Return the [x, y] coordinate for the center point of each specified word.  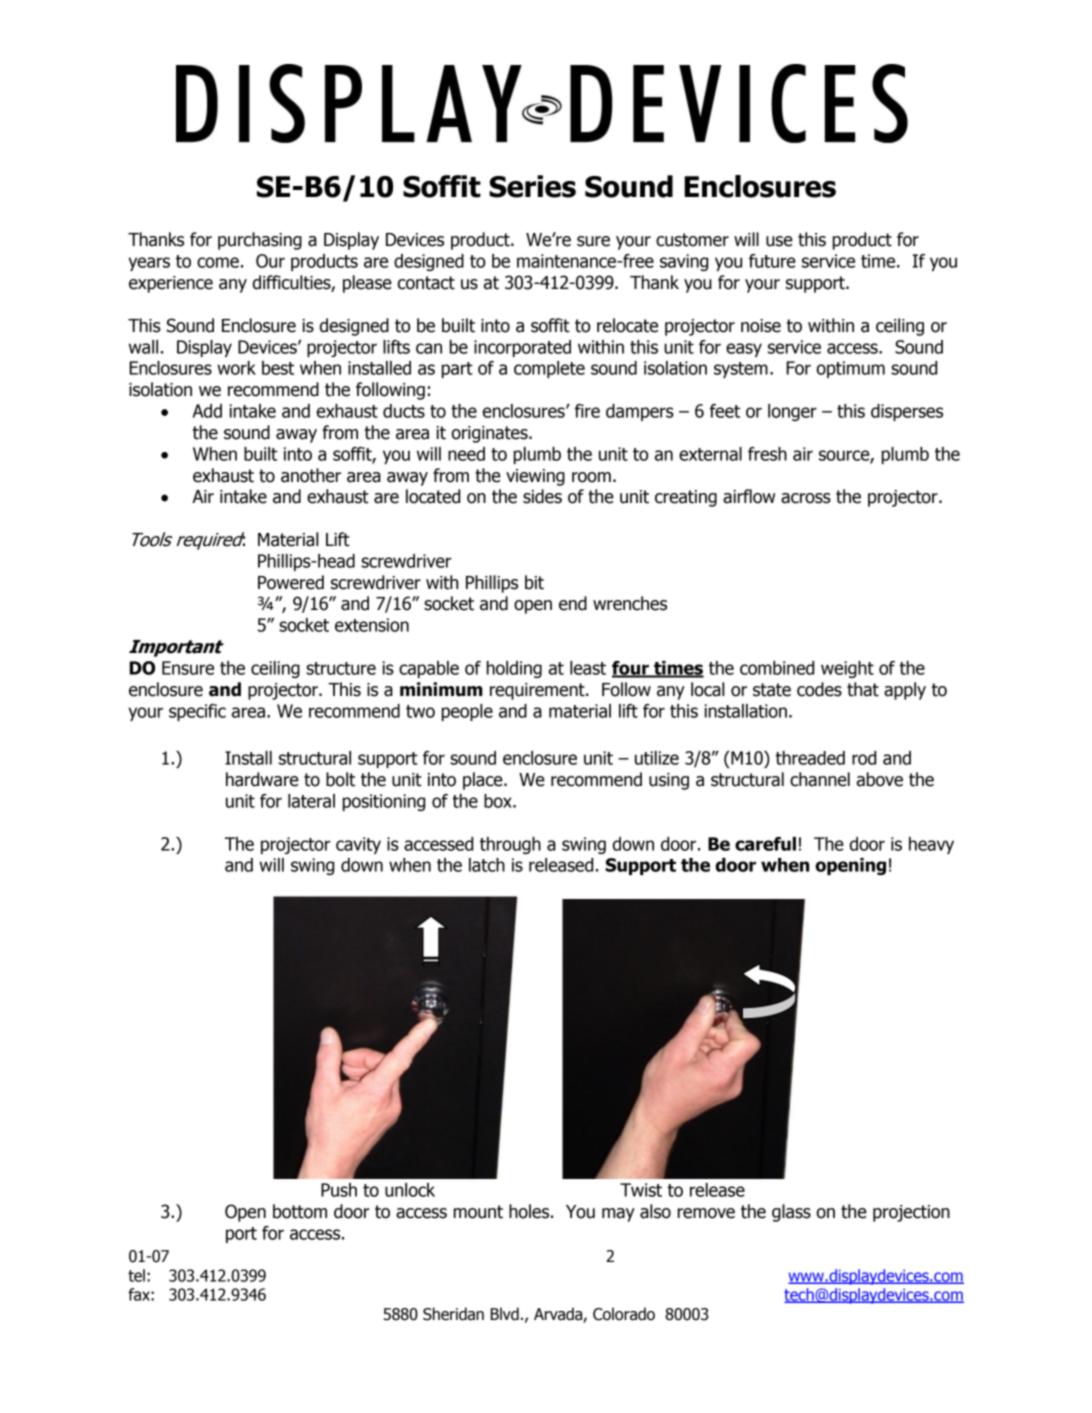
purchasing [260, 241]
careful [765, 844]
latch [487, 865]
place [484, 781]
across [806, 498]
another [311, 475]
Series [532, 186]
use [779, 241]
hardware [262, 779]
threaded [810, 758]
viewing [535, 477]
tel [136, 1275]
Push [339, 1190]
